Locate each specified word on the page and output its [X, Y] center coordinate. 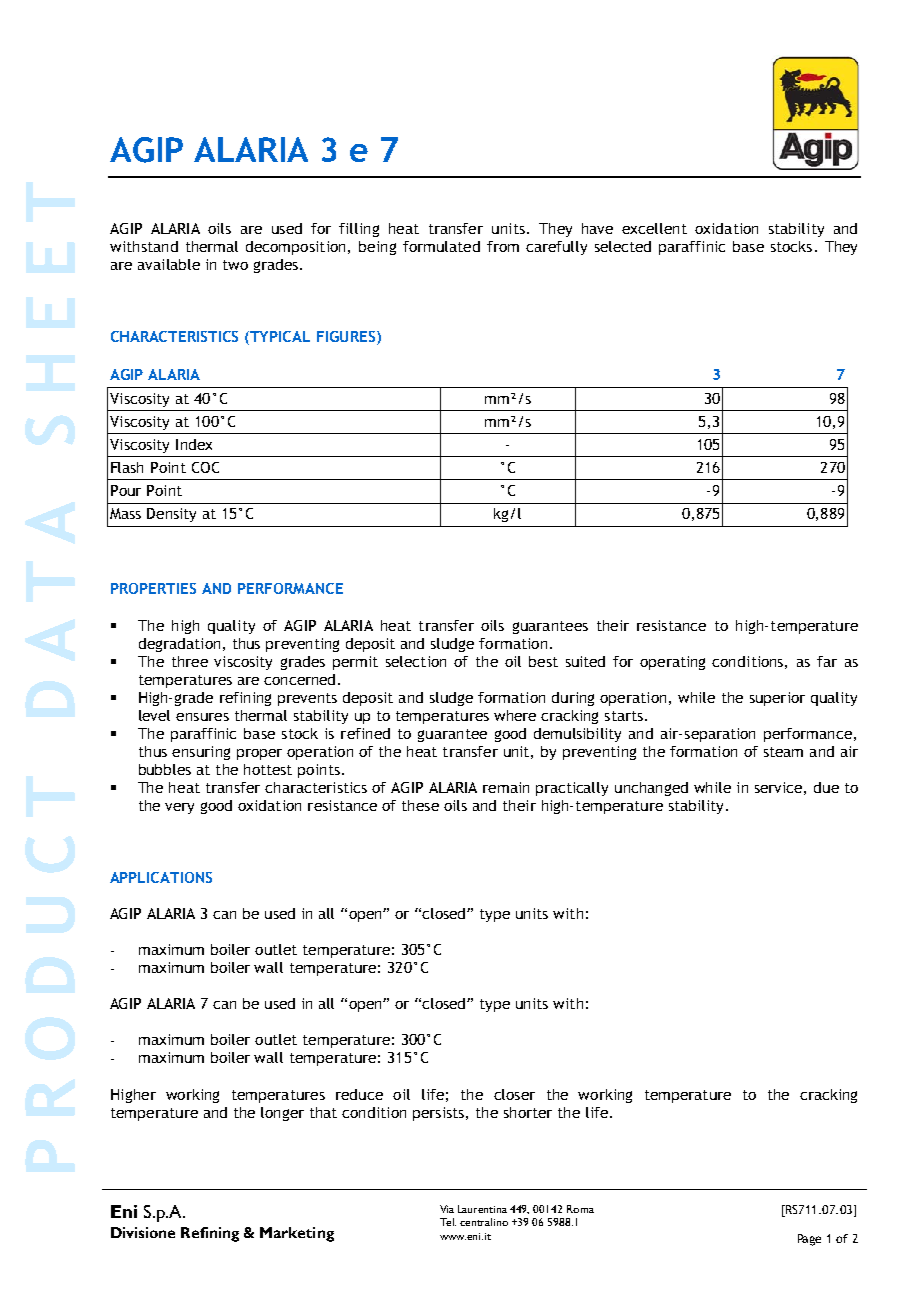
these [420, 805]
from [503, 246]
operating [672, 663]
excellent [654, 228]
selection [416, 661]
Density [171, 515]
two [235, 265]
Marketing [297, 1234]
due [826, 787]
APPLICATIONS [161, 877]
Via [447, 1209]
